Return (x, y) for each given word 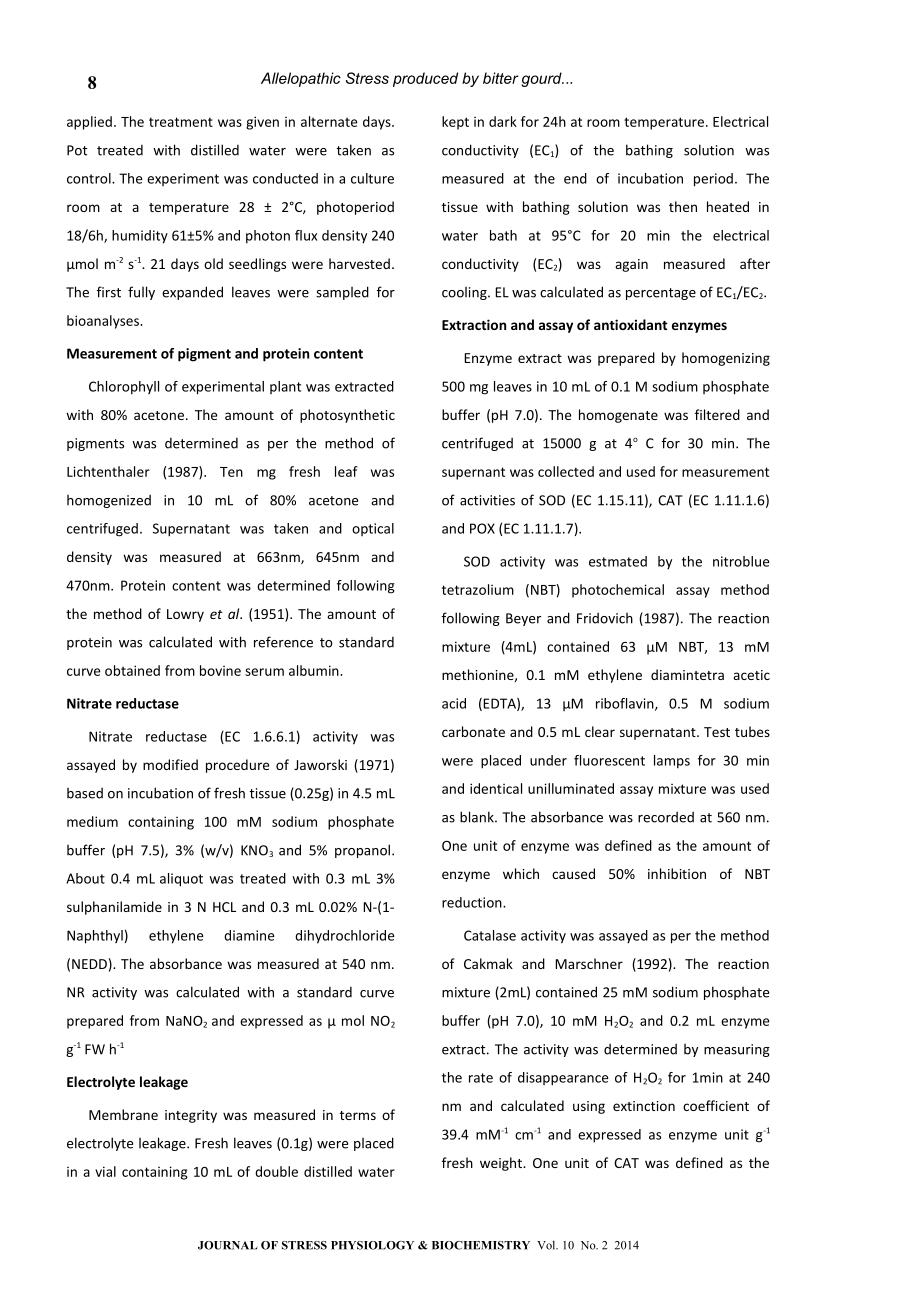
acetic (751, 675)
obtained (132, 670)
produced (425, 79)
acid (454, 703)
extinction (644, 1106)
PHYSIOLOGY (372, 1245)
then (683, 206)
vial (105, 1171)
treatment (181, 122)
